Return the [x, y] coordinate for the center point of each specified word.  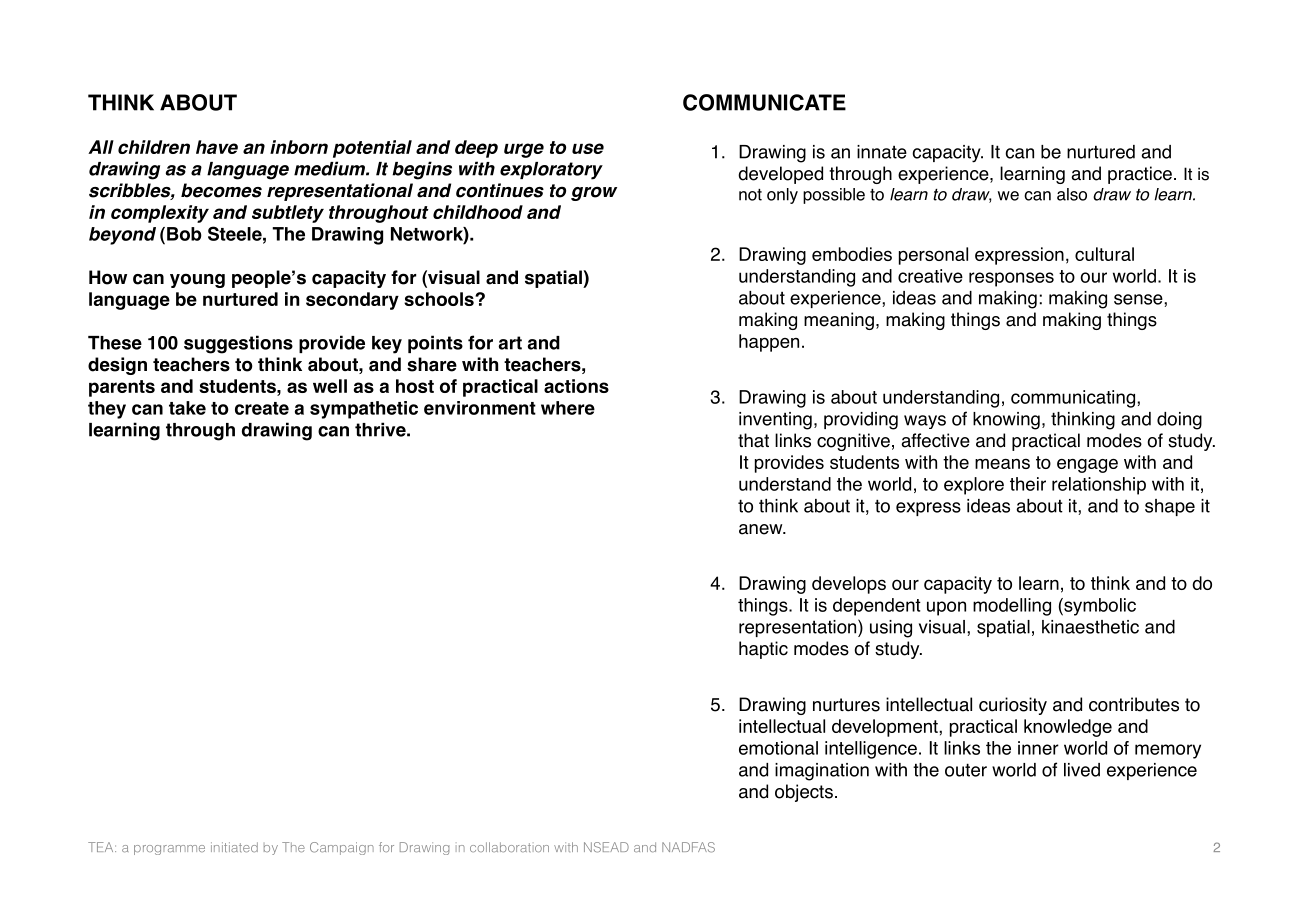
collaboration [509, 847]
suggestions [238, 344]
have [217, 147]
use [588, 148]
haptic [763, 650]
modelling [1012, 607]
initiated [234, 847]
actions [576, 386]
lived [1082, 770]
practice [1140, 175]
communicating [1073, 399]
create [262, 408]
